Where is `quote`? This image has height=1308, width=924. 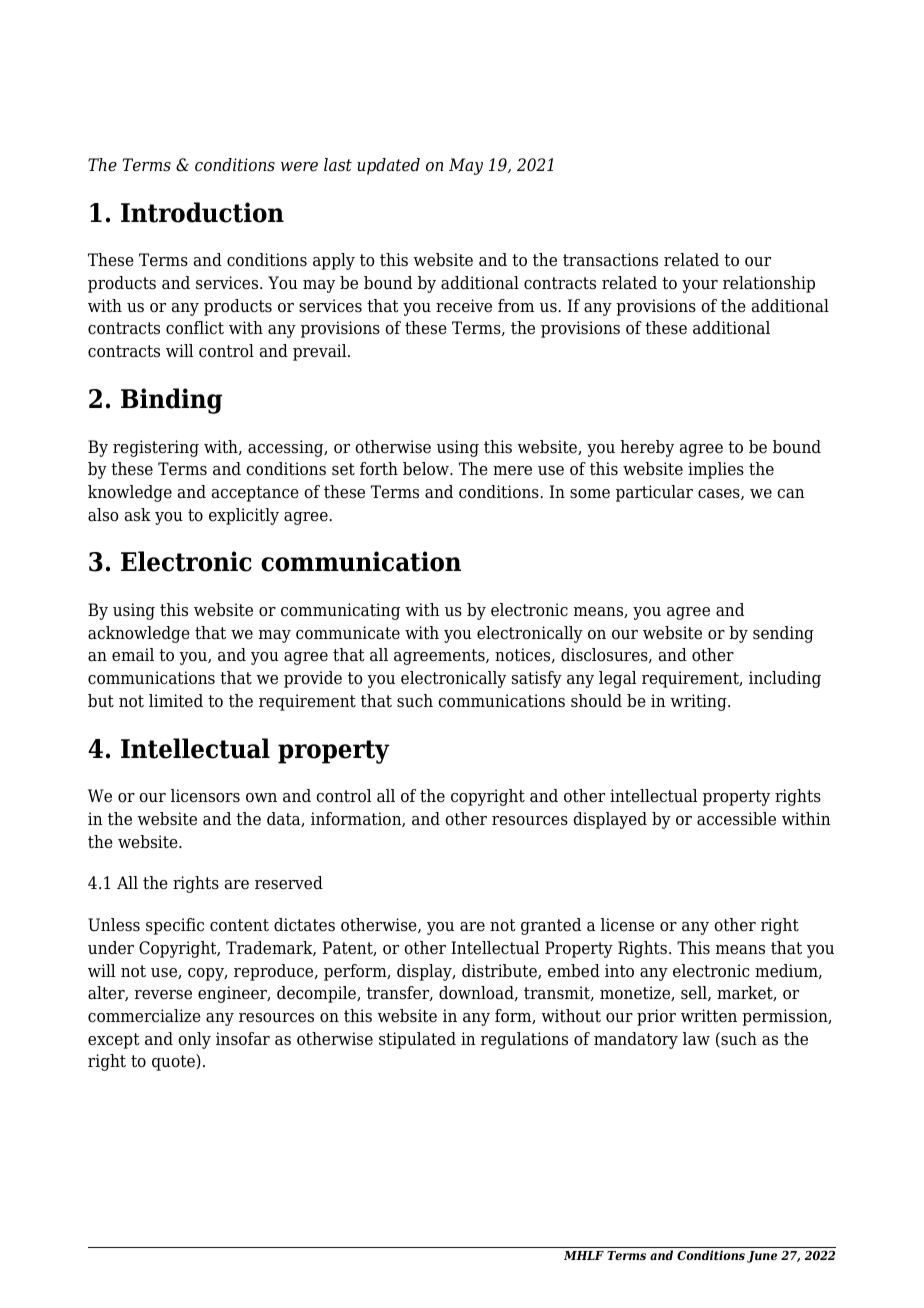
quote is located at coordinates (174, 1062).
